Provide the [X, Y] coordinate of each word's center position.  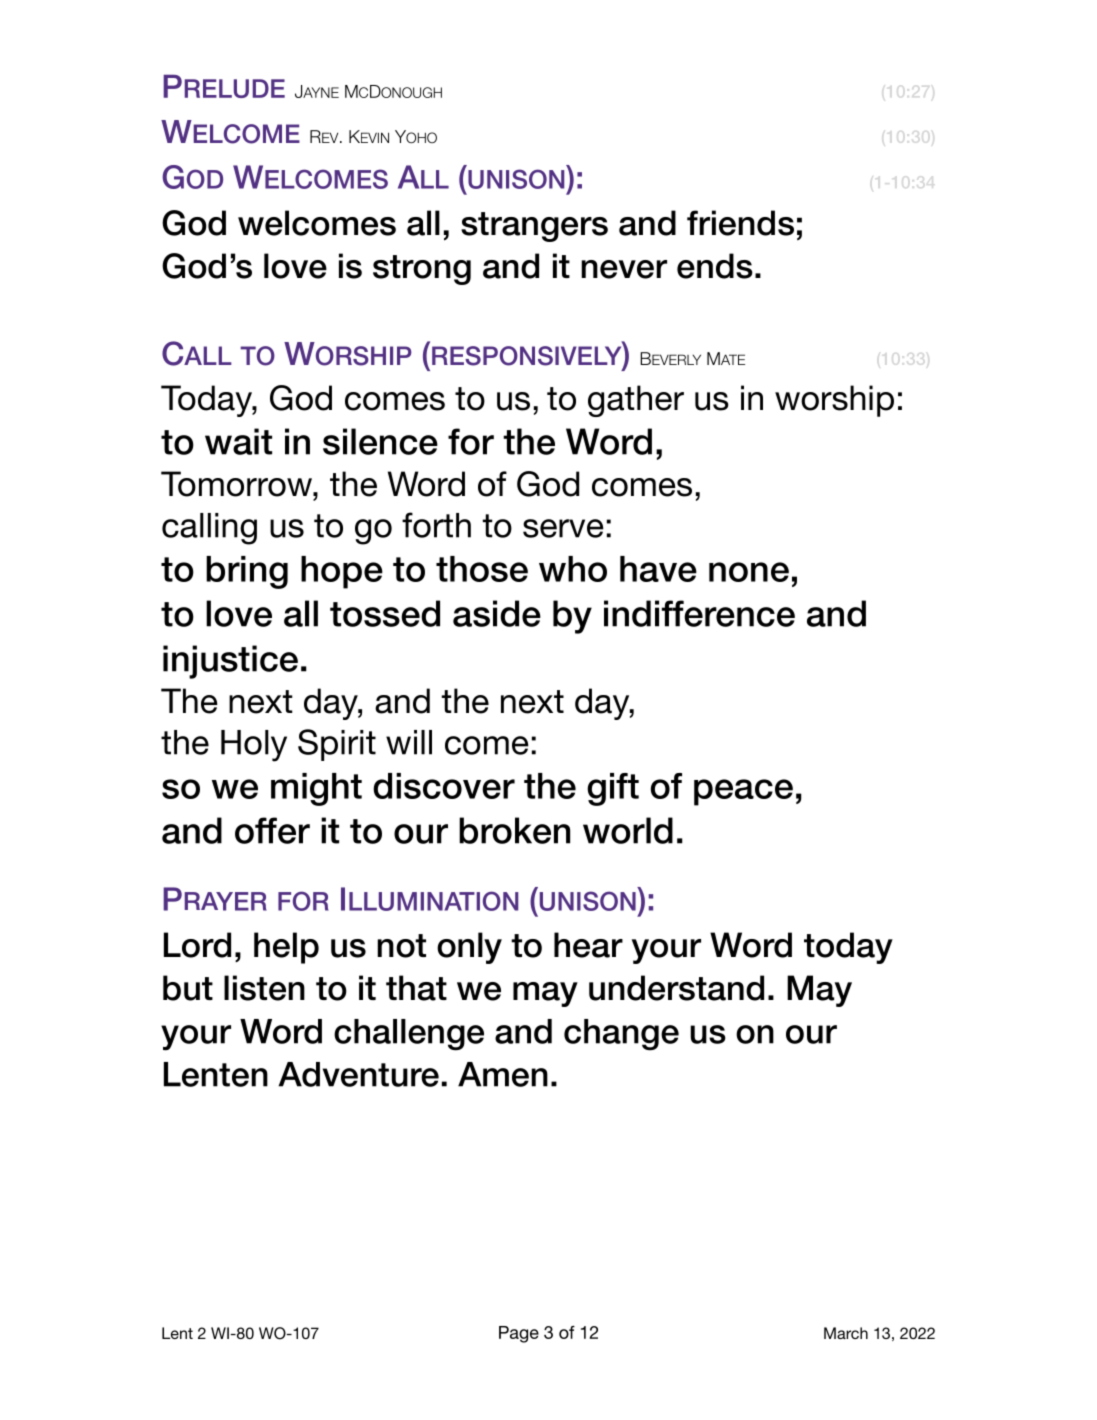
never [624, 269]
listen [264, 988]
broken [514, 830]
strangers [534, 227]
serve [563, 528]
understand [676, 988]
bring [247, 572]
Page [519, 1334]
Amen [503, 1074]
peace [743, 792]
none [749, 572]
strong [422, 270]
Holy [254, 746]
